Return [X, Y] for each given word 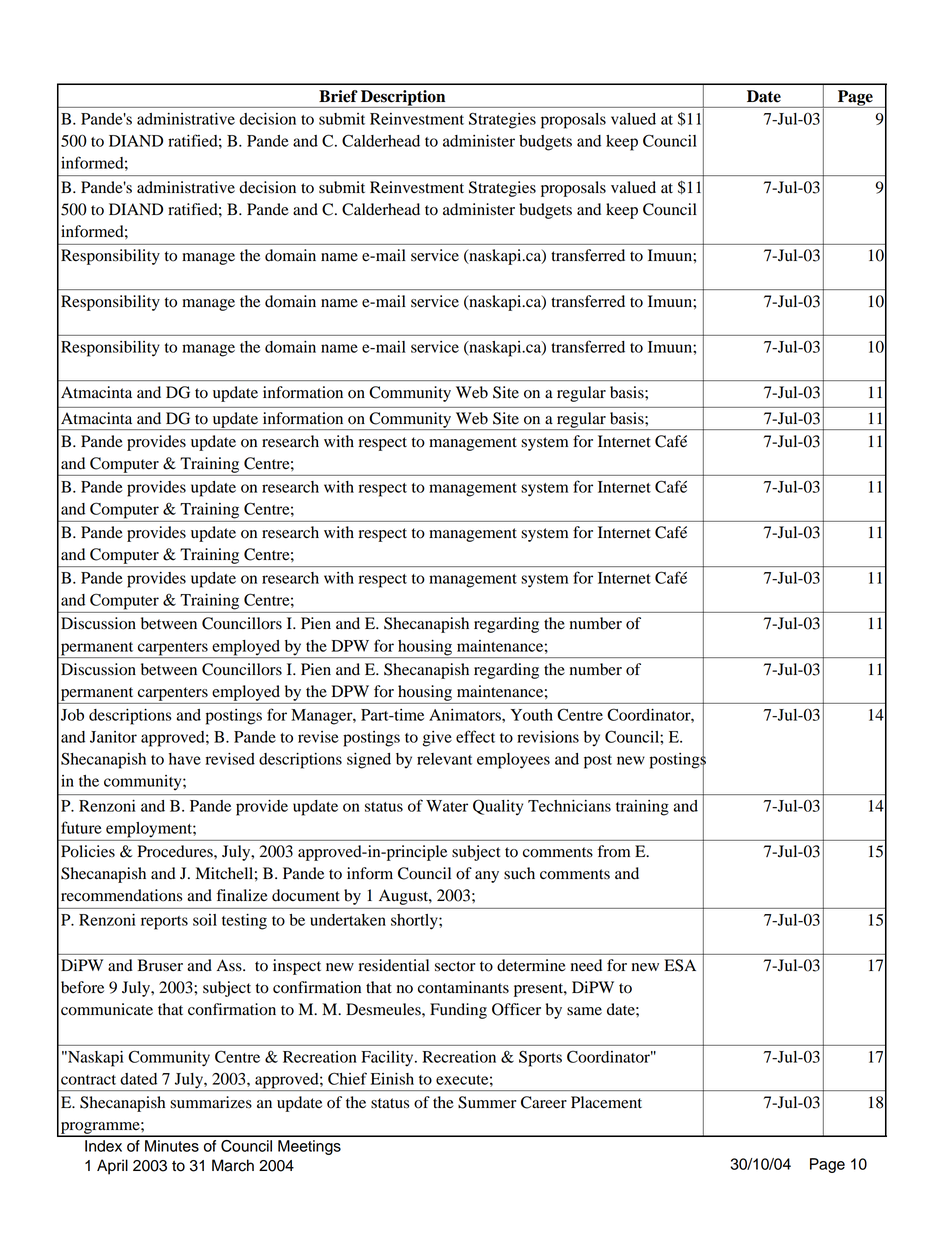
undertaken [348, 920]
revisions [548, 737]
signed [369, 761]
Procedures [176, 851]
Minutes [172, 1146]
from [614, 851]
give [437, 739]
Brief [338, 96]
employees [513, 761]
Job [72, 715]
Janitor [113, 737]
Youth [532, 715]
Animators [466, 715]
